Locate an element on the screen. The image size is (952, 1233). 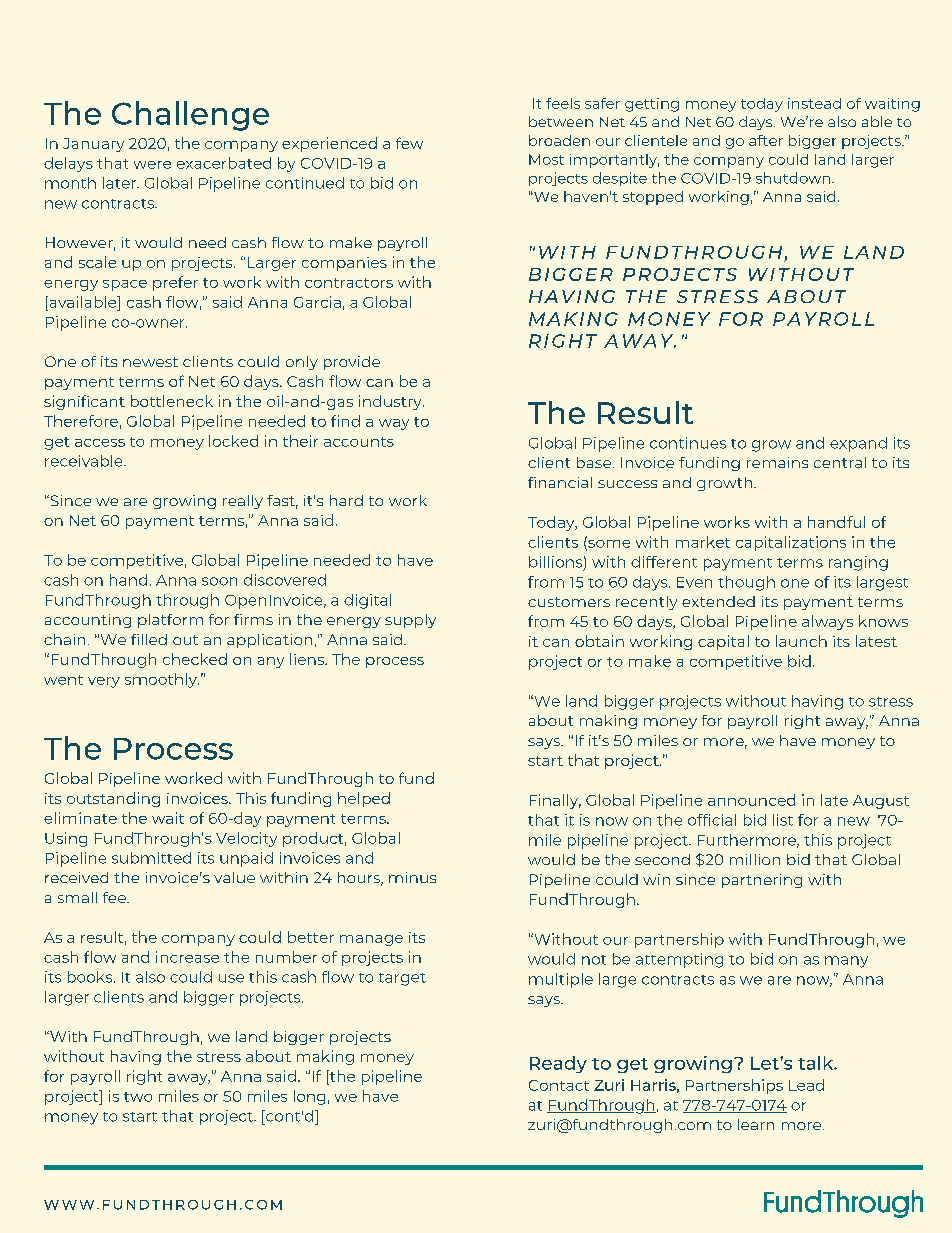
minus is located at coordinates (412, 877).
